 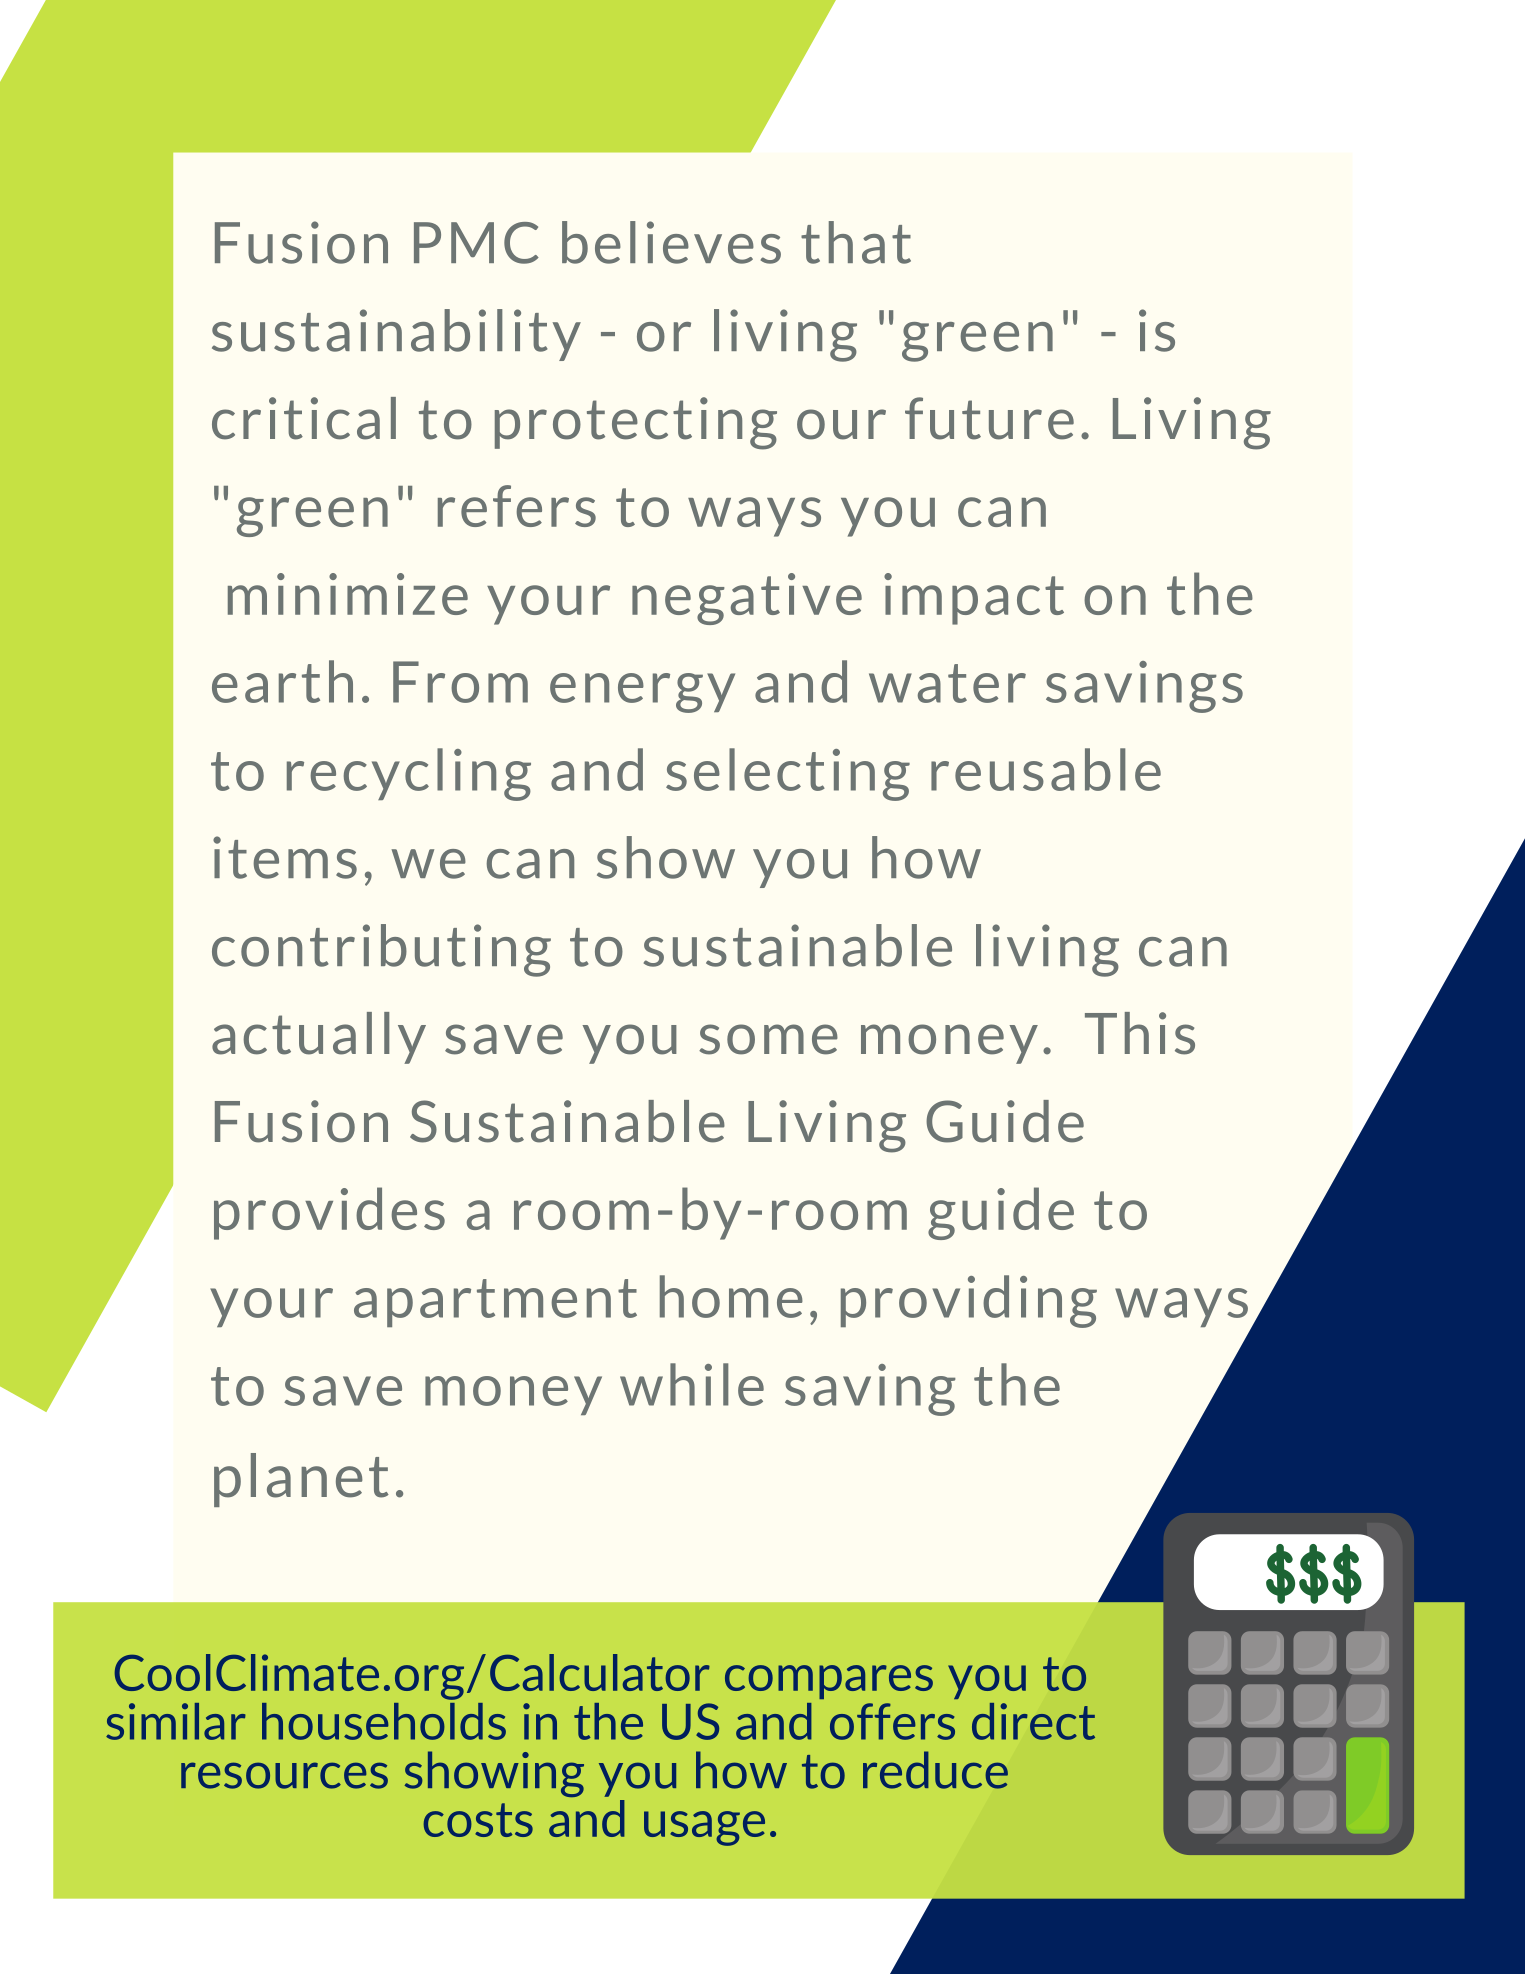 I want to click on water, so click(x=947, y=683).
